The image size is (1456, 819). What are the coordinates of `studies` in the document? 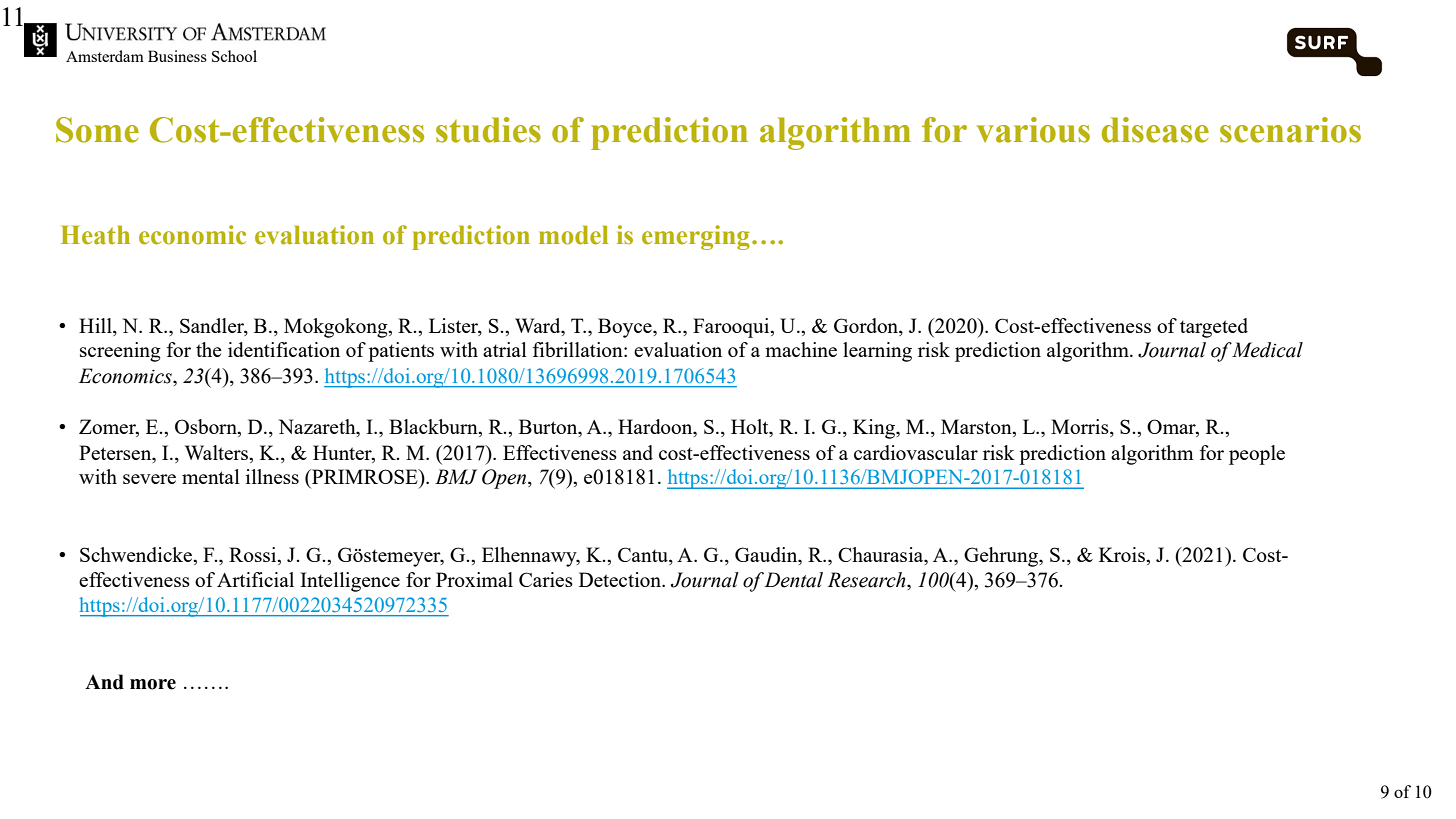 It's located at (488, 130).
